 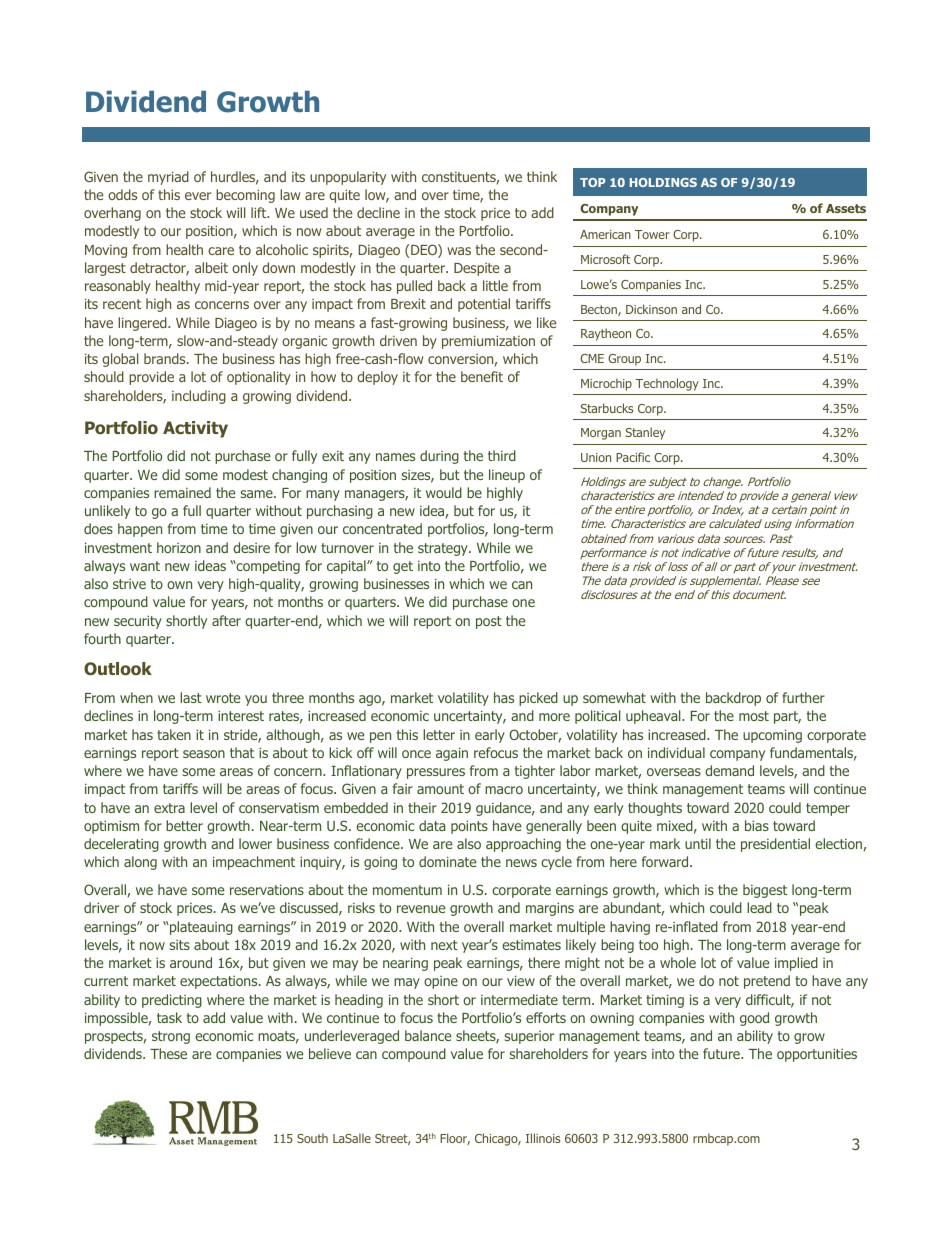 I want to click on Assets, so click(x=846, y=208).
